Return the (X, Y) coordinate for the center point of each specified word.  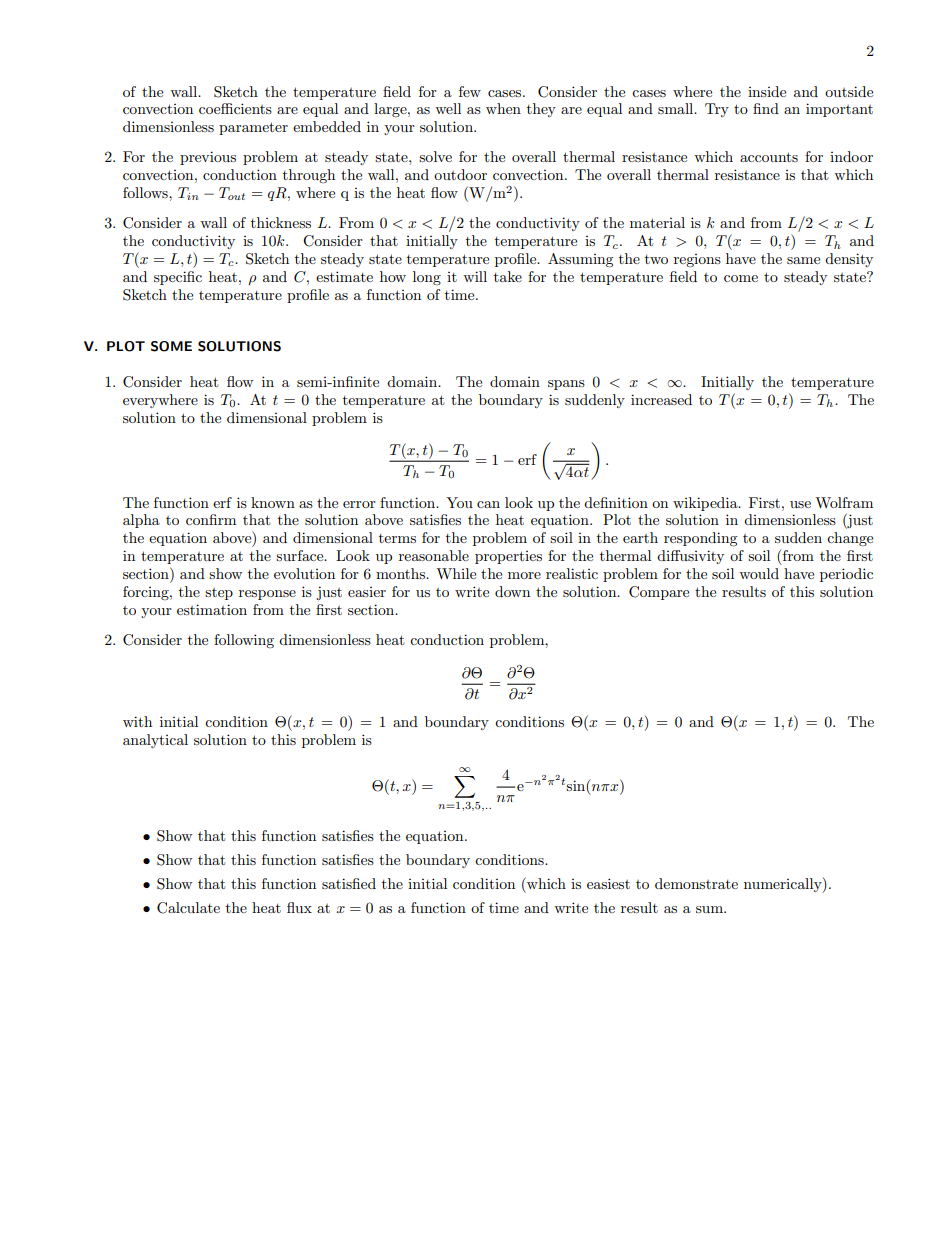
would (759, 573)
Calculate (188, 908)
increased (661, 399)
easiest (608, 883)
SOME (171, 346)
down (512, 591)
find (766, 108)
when (503, 108)
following (244, 641)
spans (566, 385)
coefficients (235, 108)
